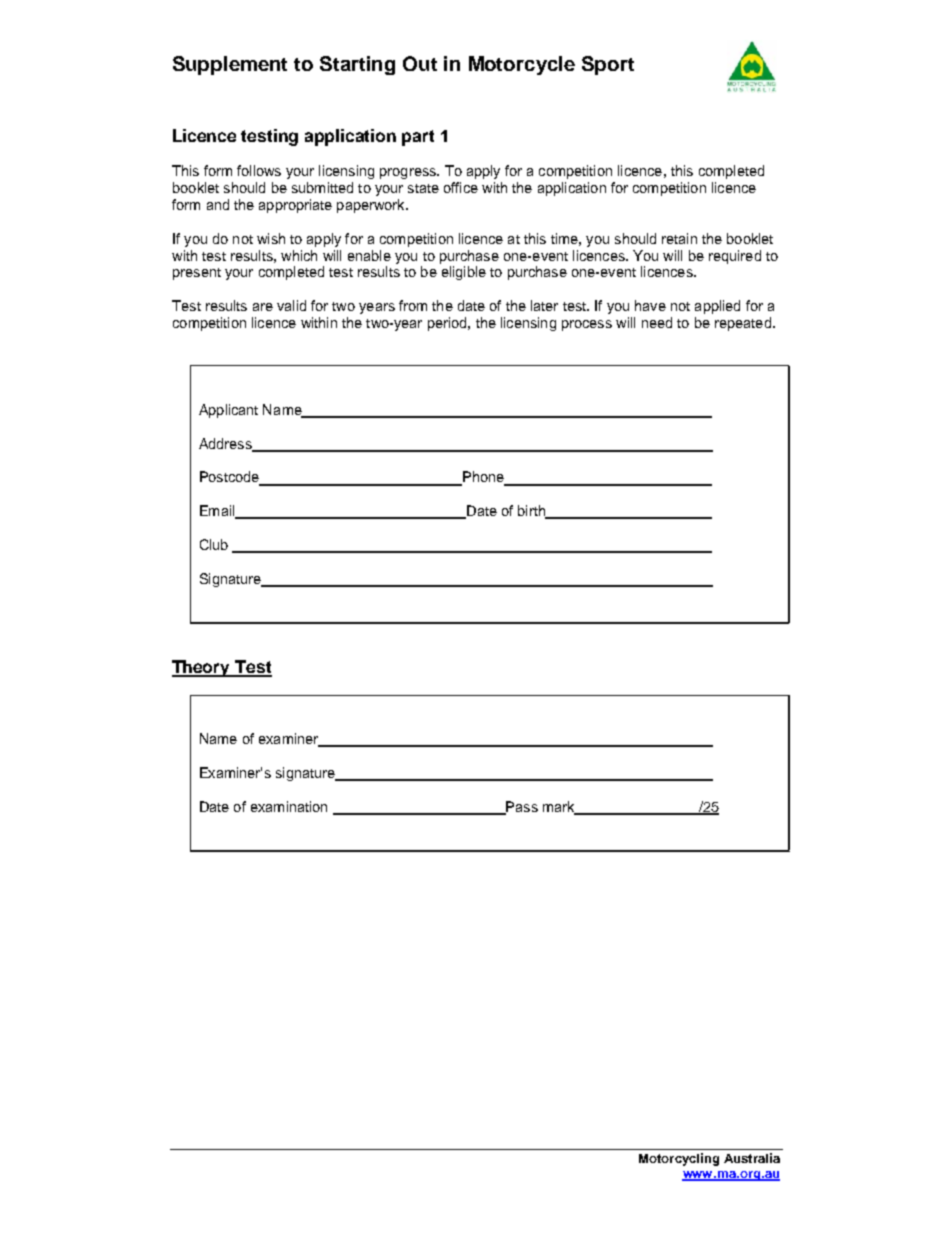  I want to click on need, so click(657, 322).
